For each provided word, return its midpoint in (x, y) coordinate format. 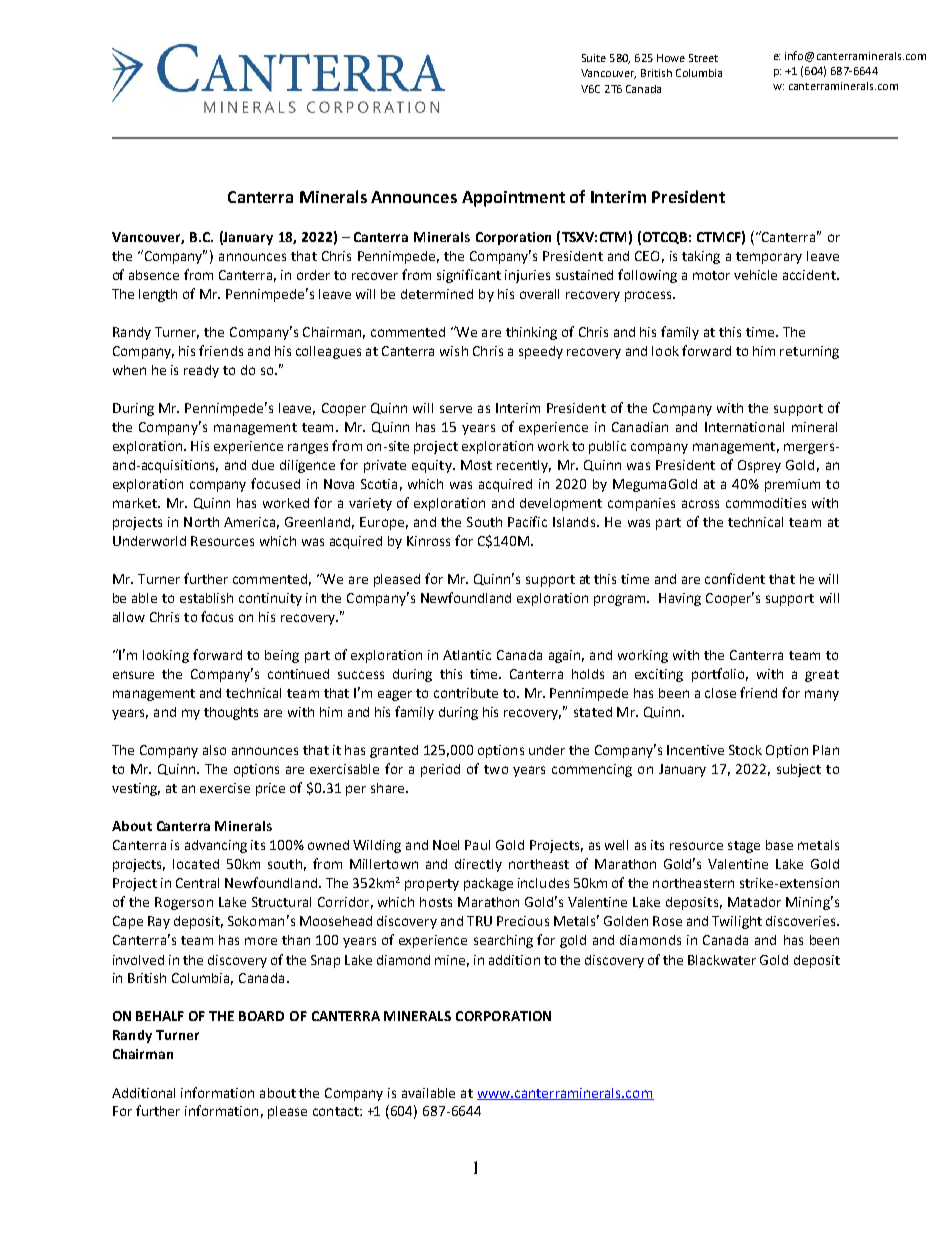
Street (703, 58)
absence (154, 275)
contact (337, 1111)
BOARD (261, 1016)
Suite (594, 58)
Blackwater (722, 960)
